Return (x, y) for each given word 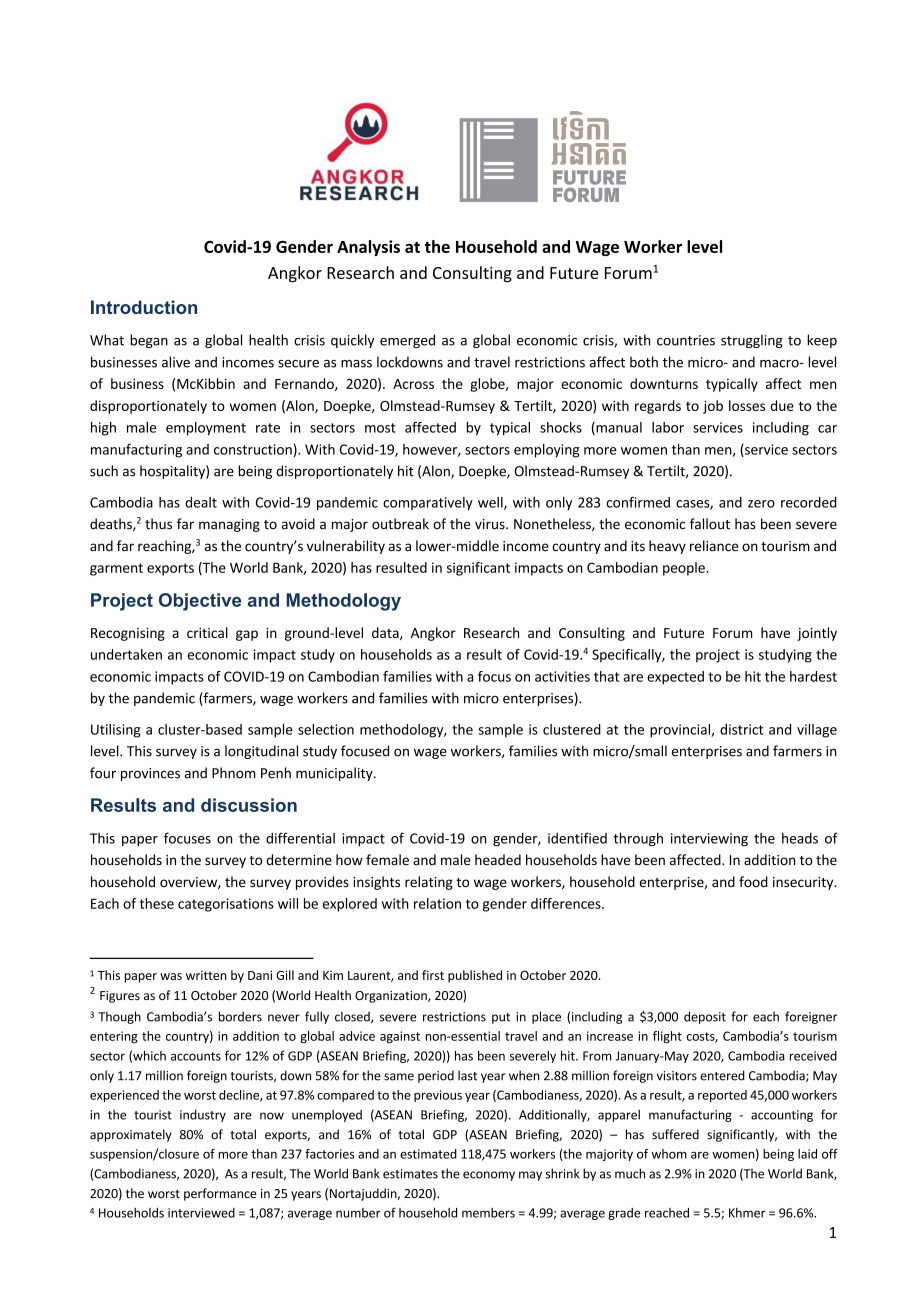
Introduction (144, 307)
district (741, 729)
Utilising (116, 731)
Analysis (368, 248)
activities (562, 676)
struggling (752, 341)
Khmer (747, 1213)
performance (220, 1194)
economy (489, 1176)
